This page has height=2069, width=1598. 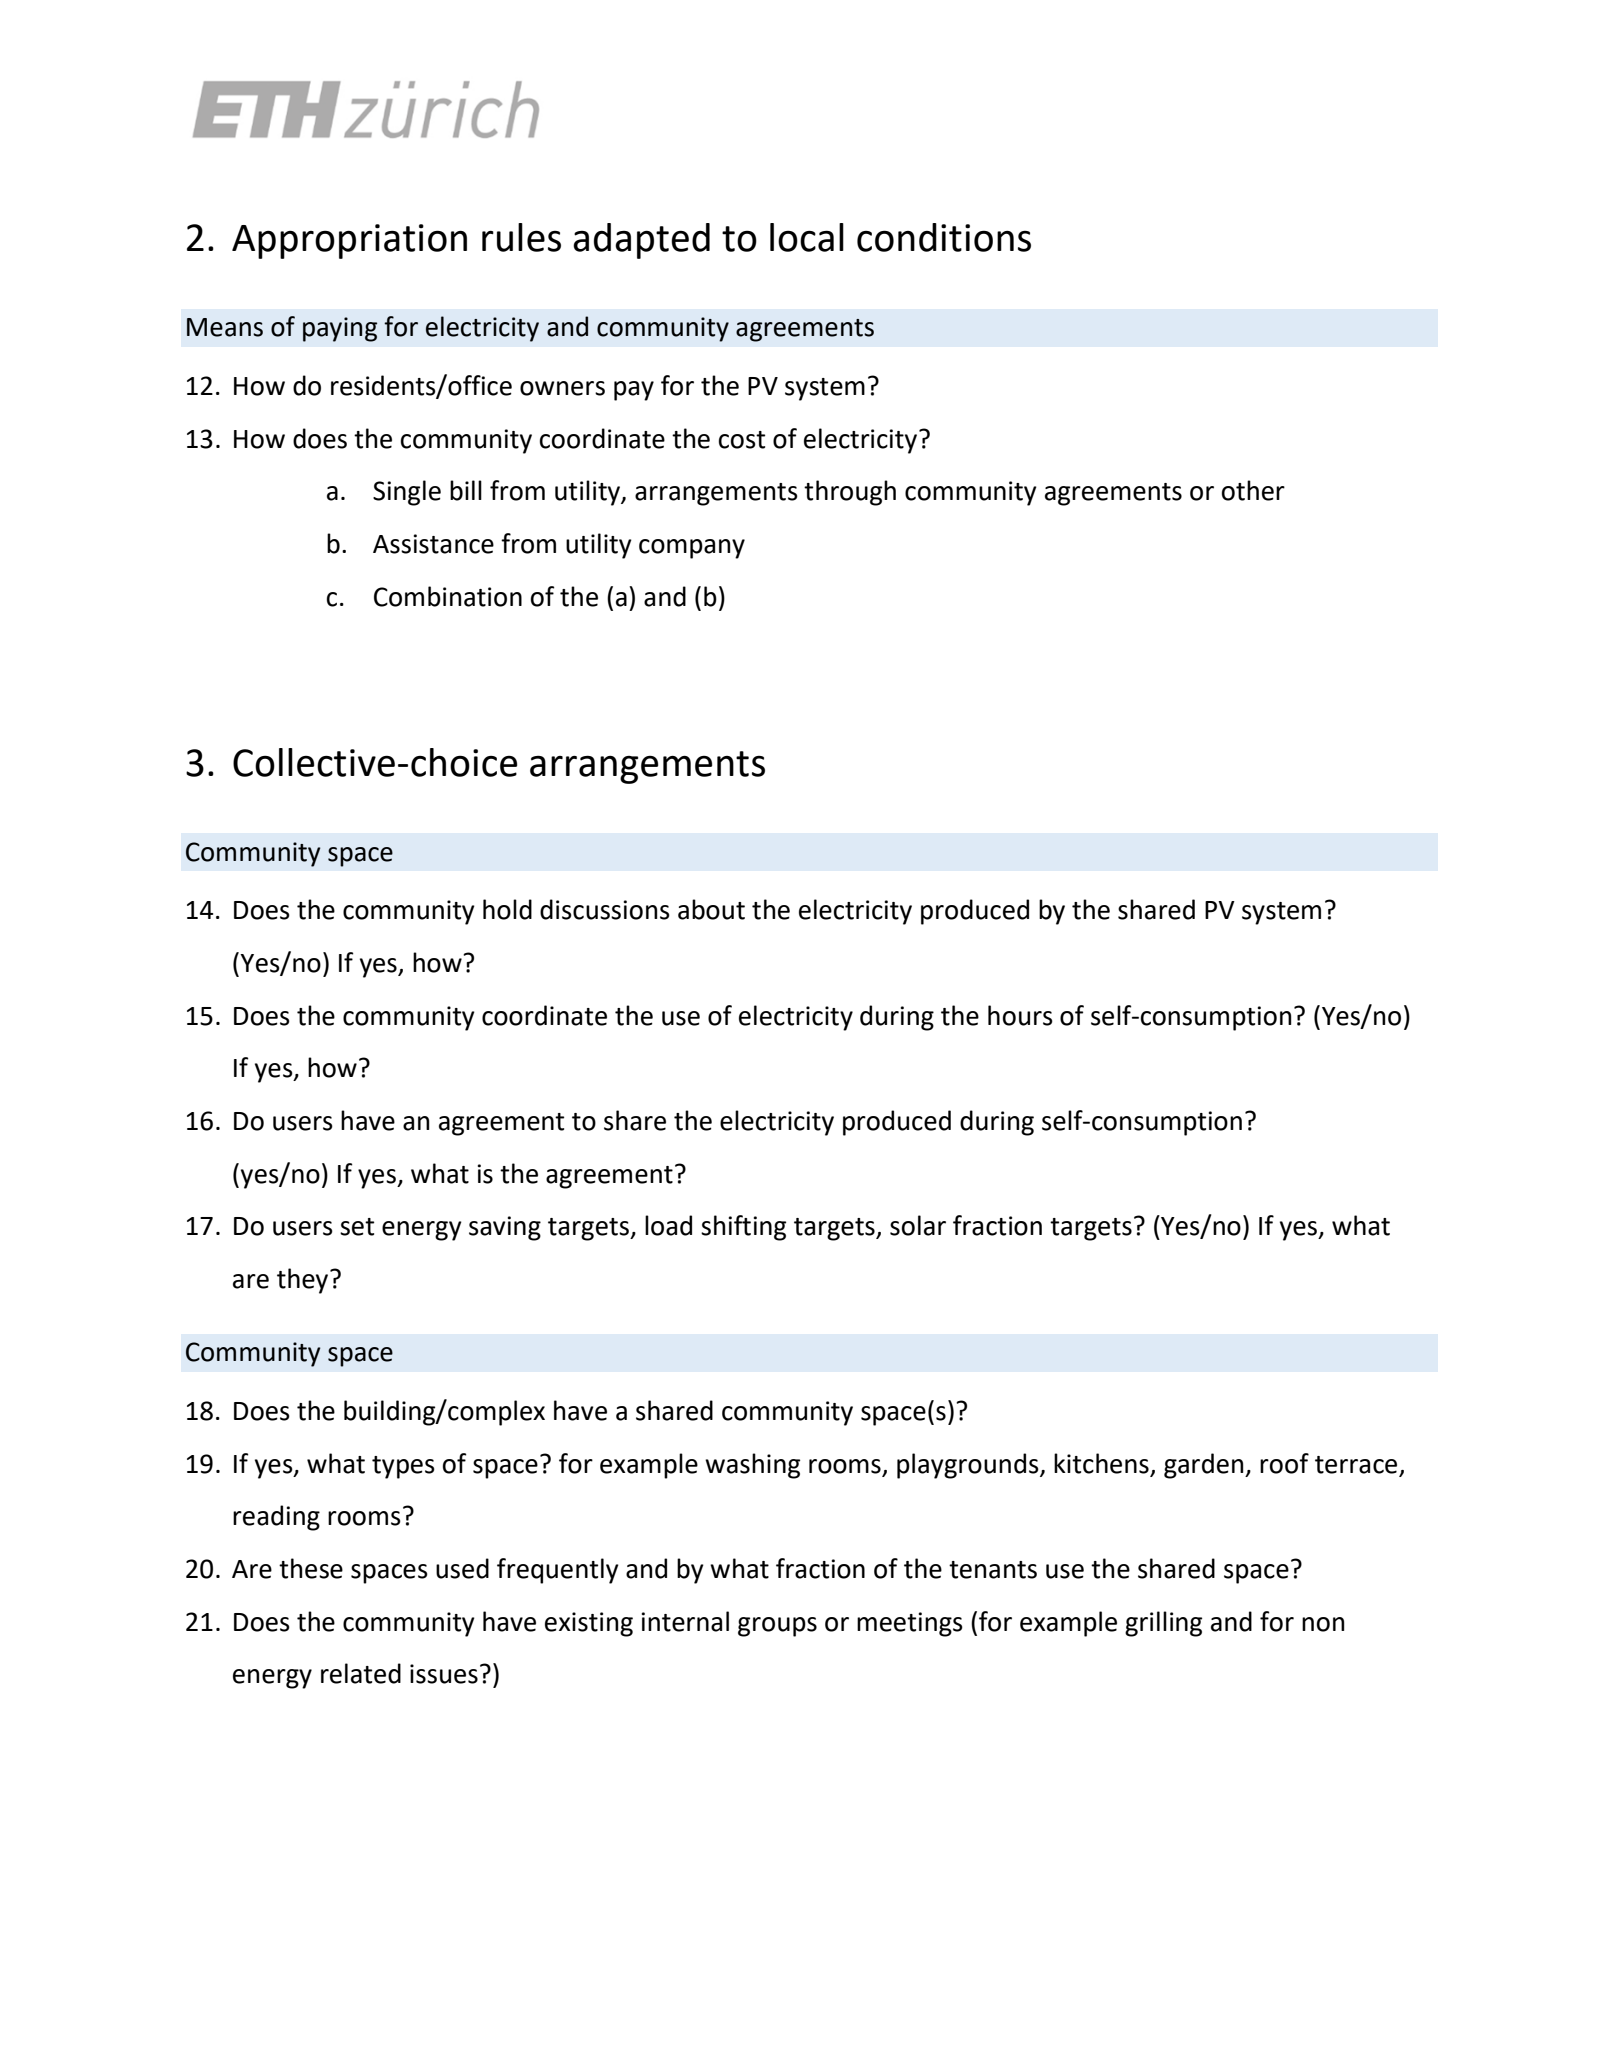 What do you see at coordinates (918, 1225) in the page?
I see `solar` at bounding box center [918, 1225].
